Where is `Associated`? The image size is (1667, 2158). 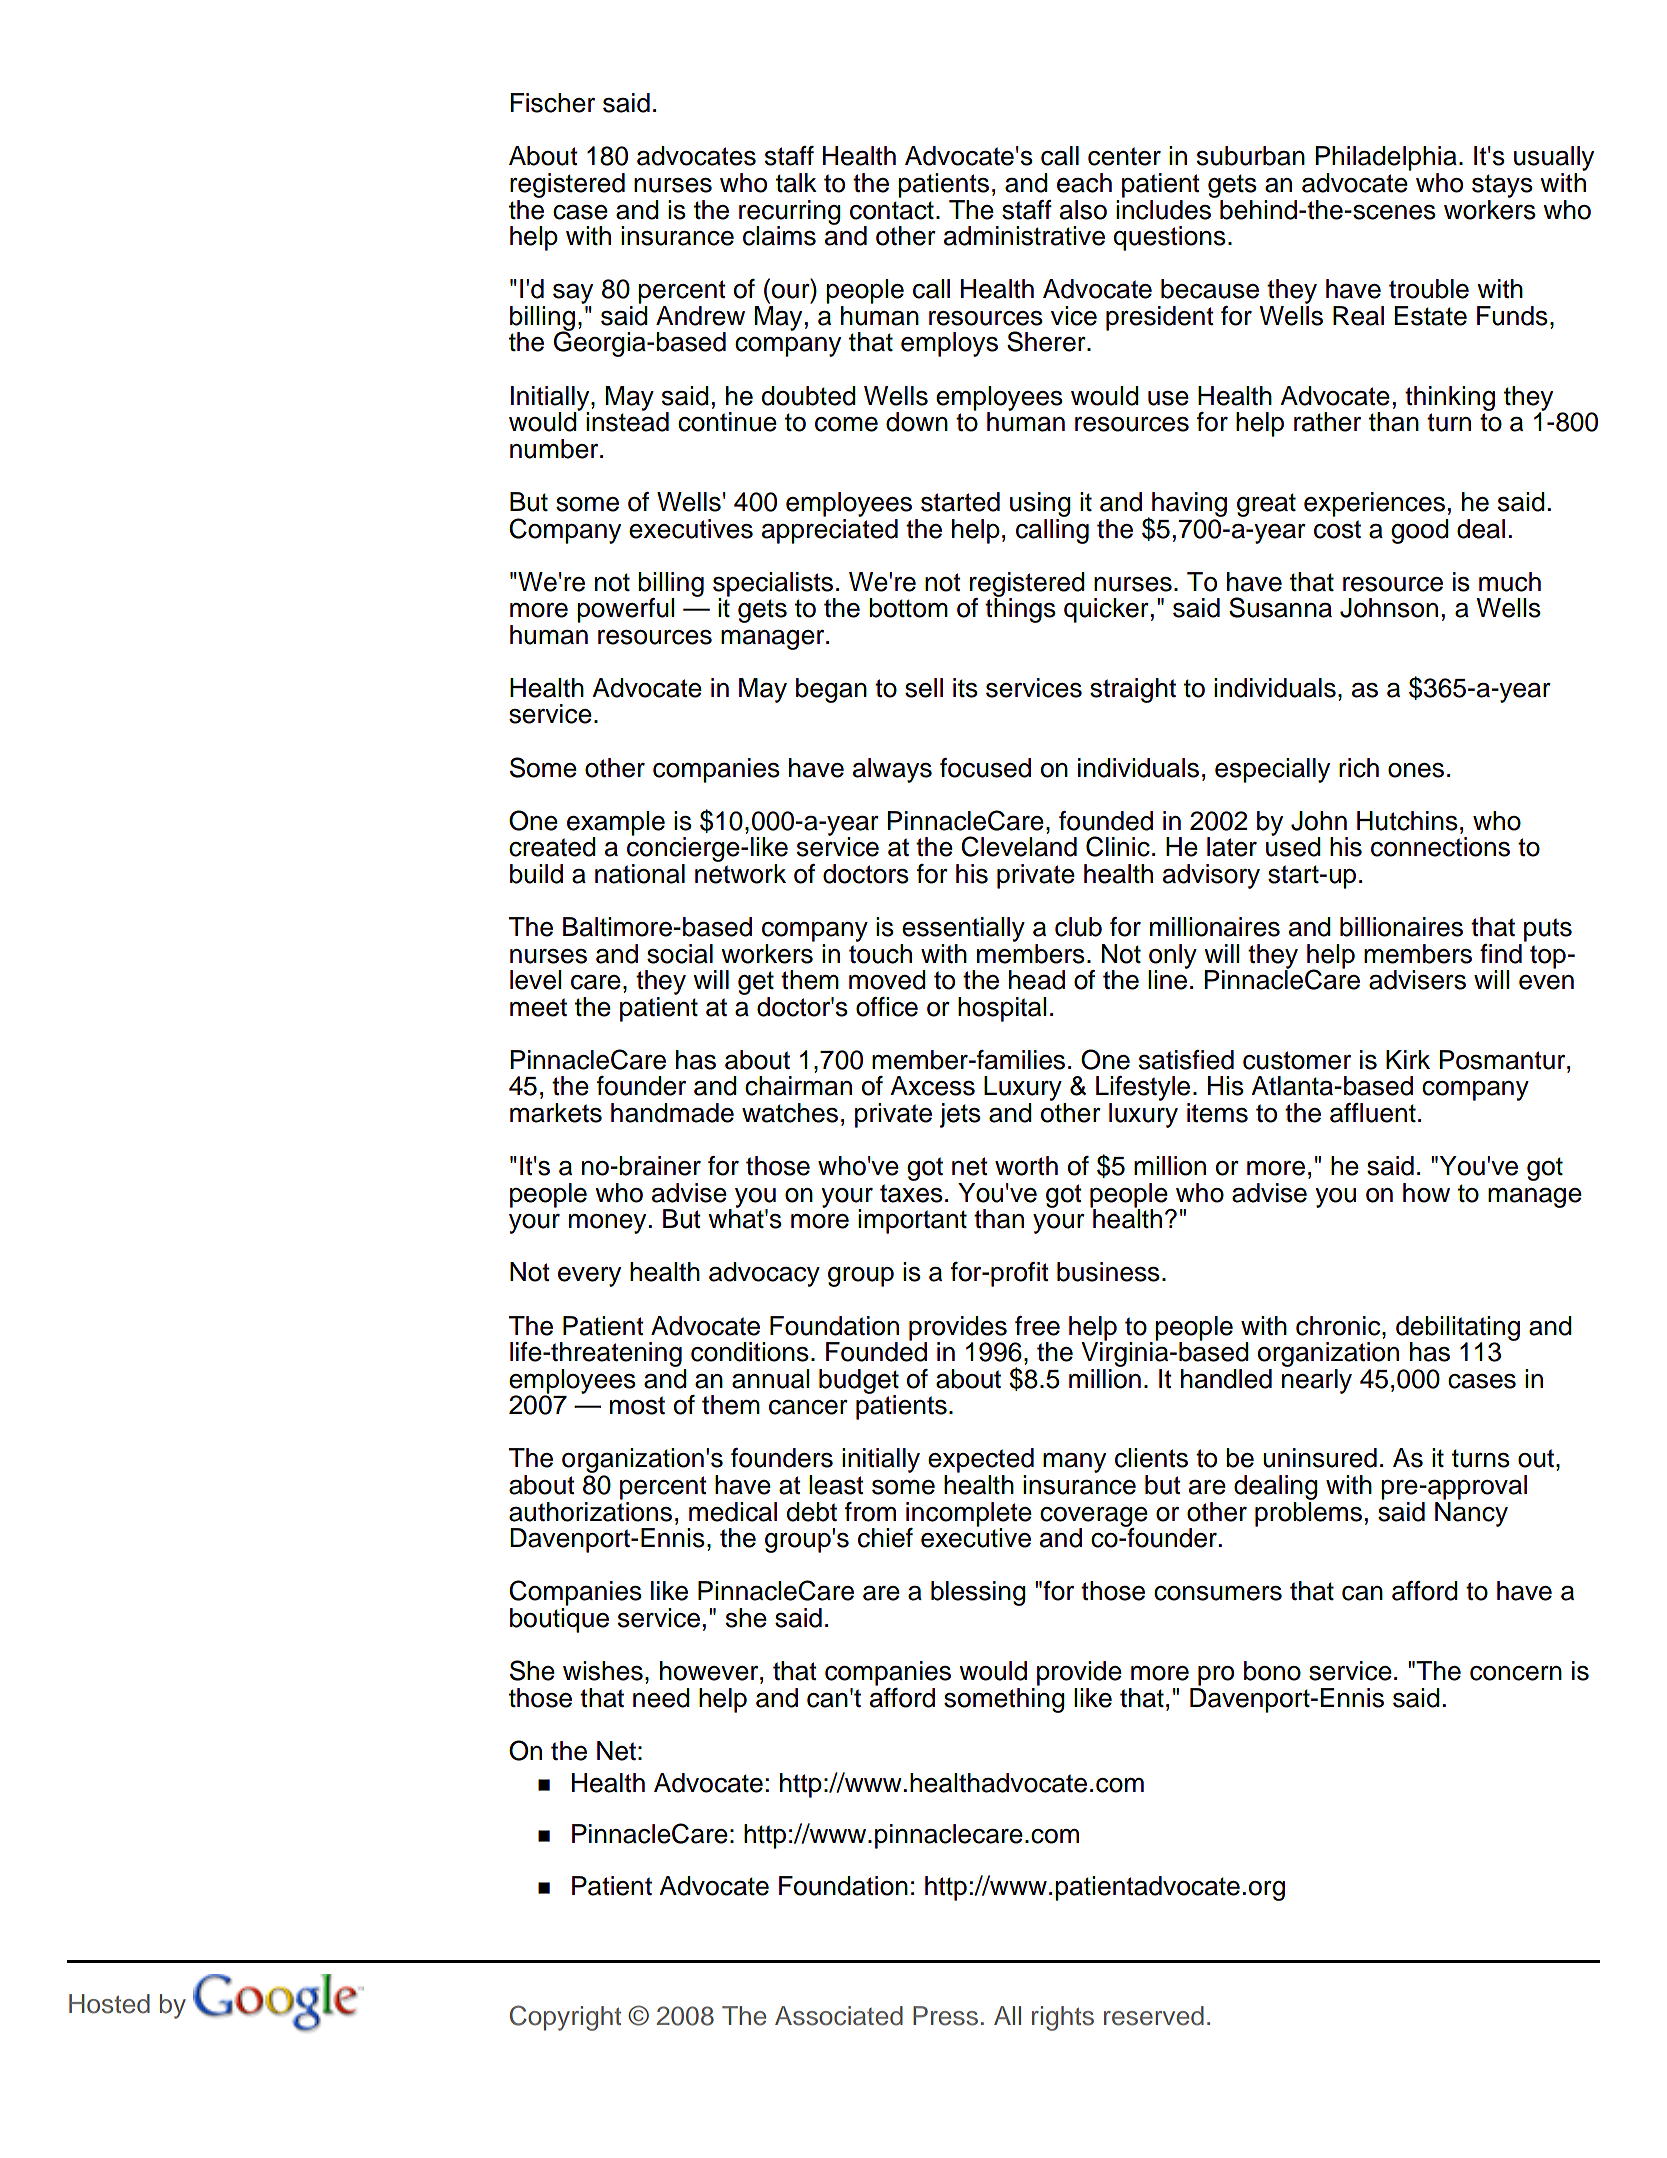
Associated is located at coordinates (839, 2016).
